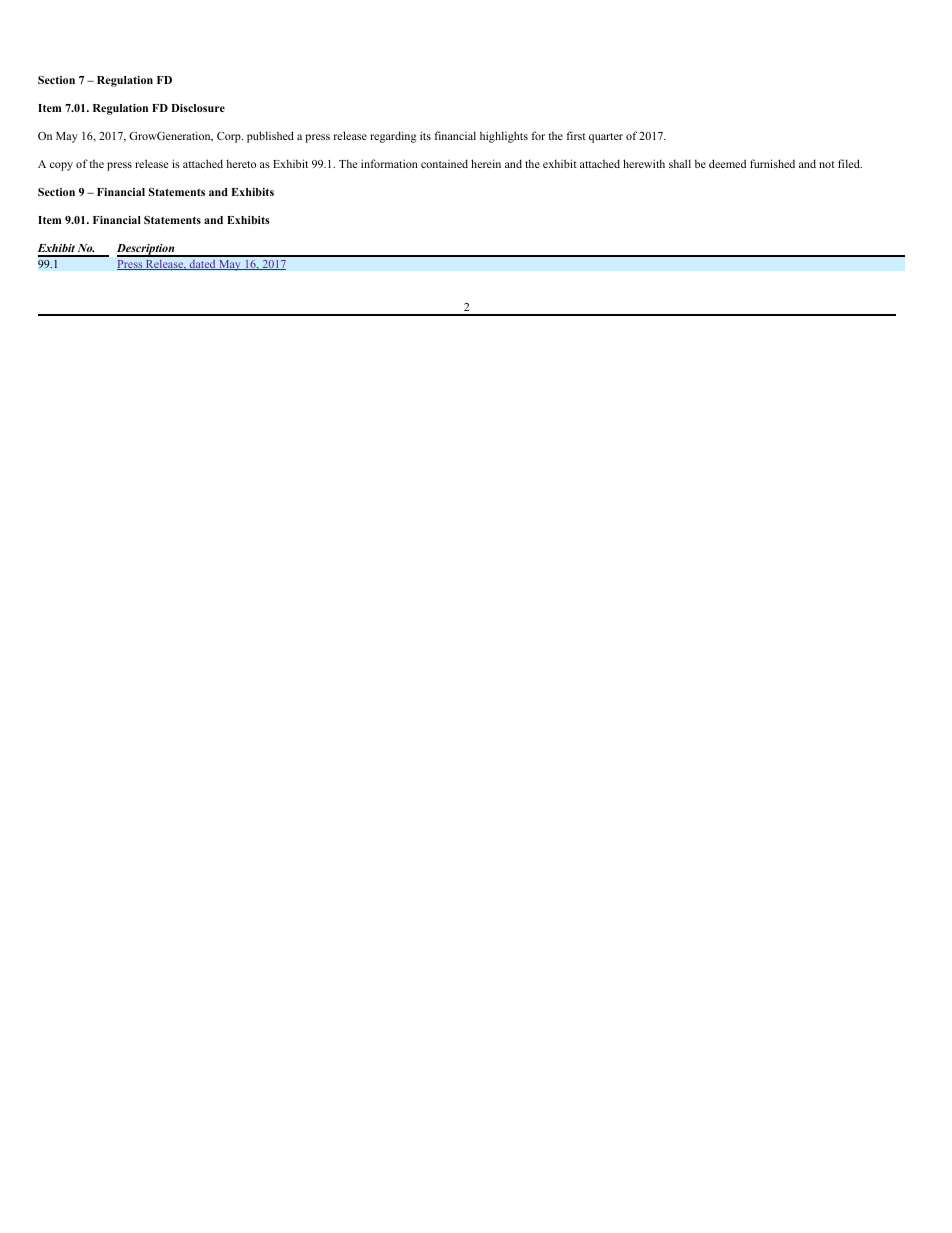 The height and width of the screenshot is (1233, 952). Describe the element at coordinates (198, 108) in the screenshot. I see `Disclosure` at that location.
